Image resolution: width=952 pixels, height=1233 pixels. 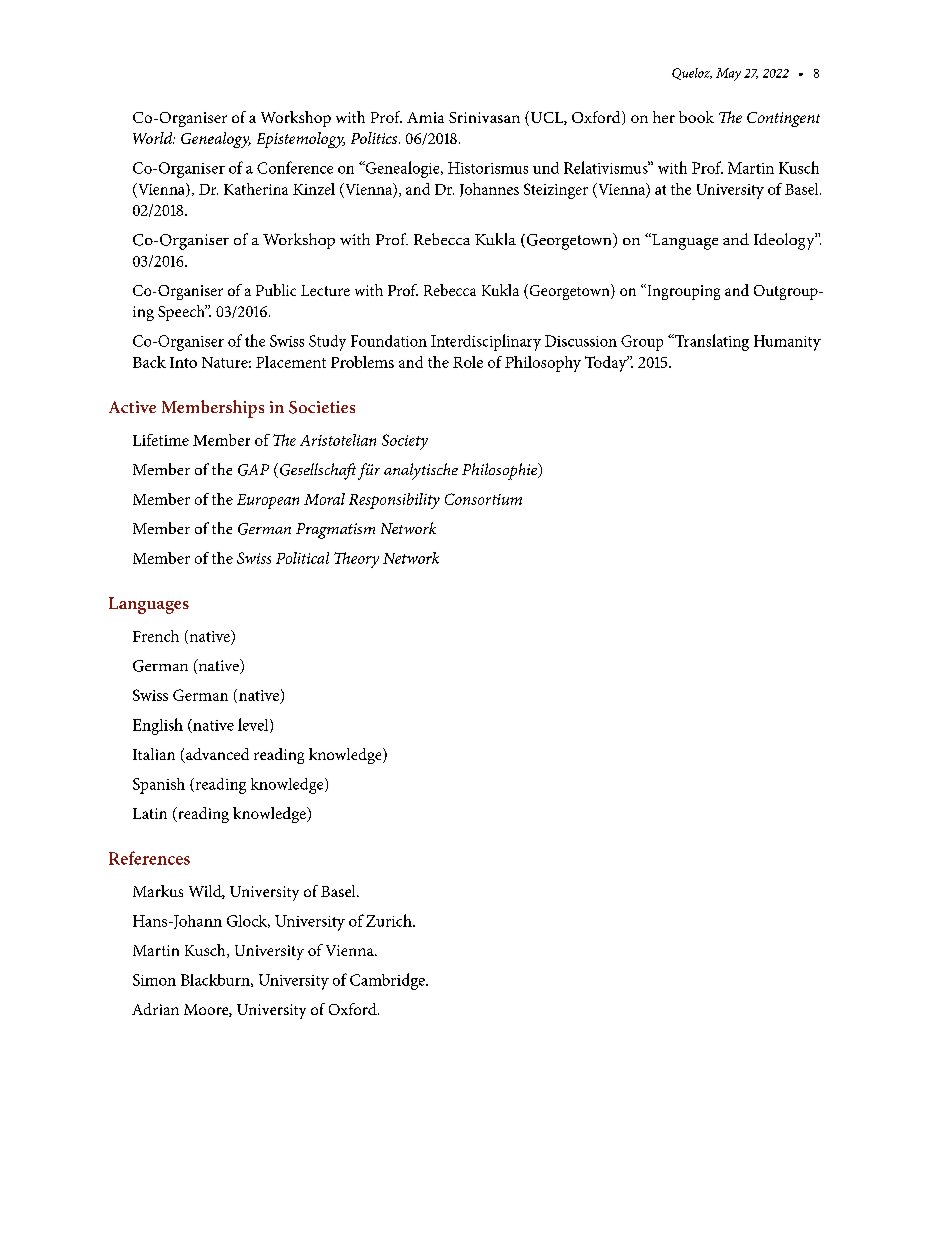 I want to click on European, so click(x=268, y=501).
